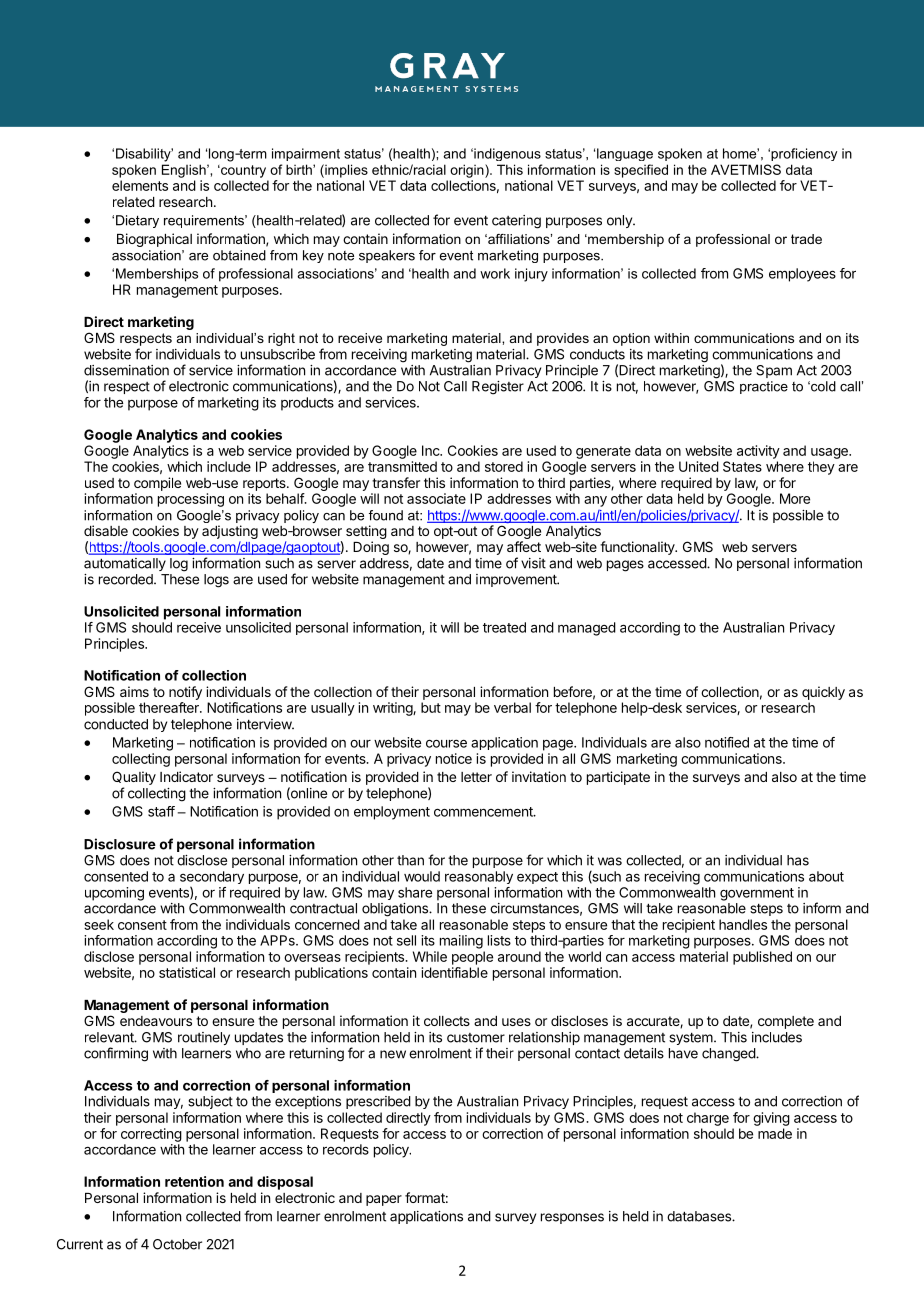  I want to click on October, so click(177, 1244).
